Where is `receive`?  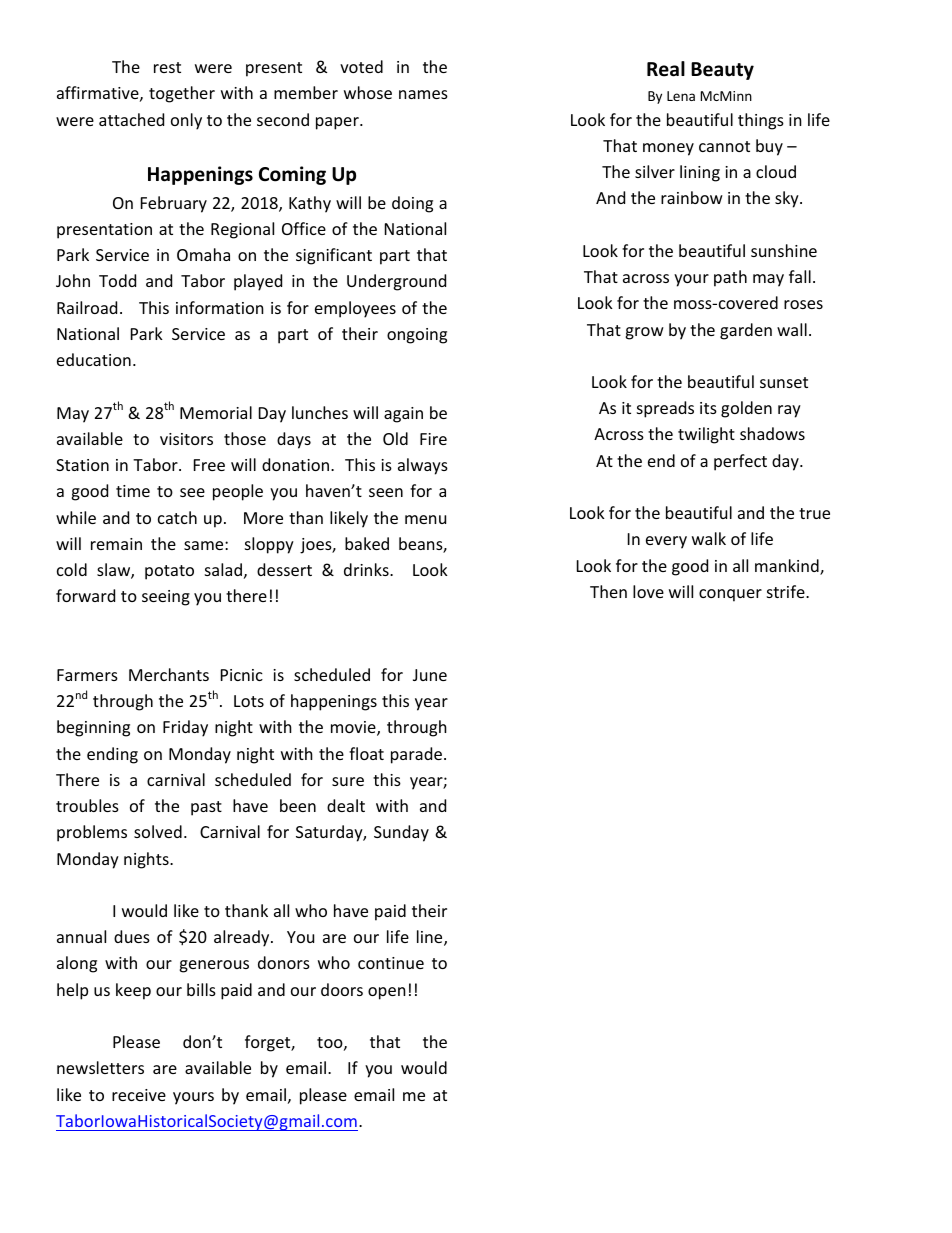
receive is located at coordinates (139, 1095).
